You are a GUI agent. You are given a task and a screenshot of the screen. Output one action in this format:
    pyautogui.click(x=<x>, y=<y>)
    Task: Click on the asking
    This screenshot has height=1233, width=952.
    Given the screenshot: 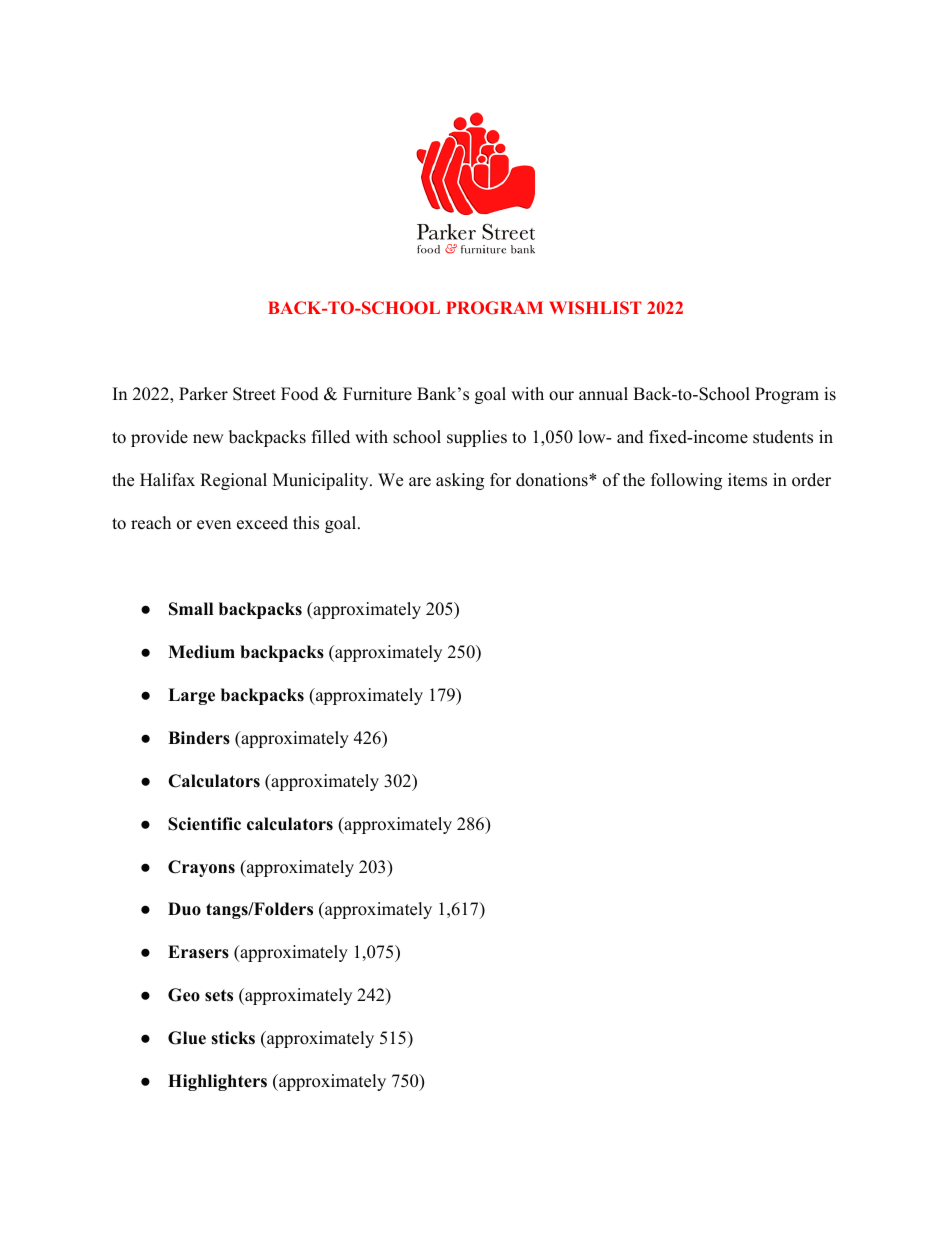 What is the action you would take?
    pyautogui.click(x=460, y=481)
